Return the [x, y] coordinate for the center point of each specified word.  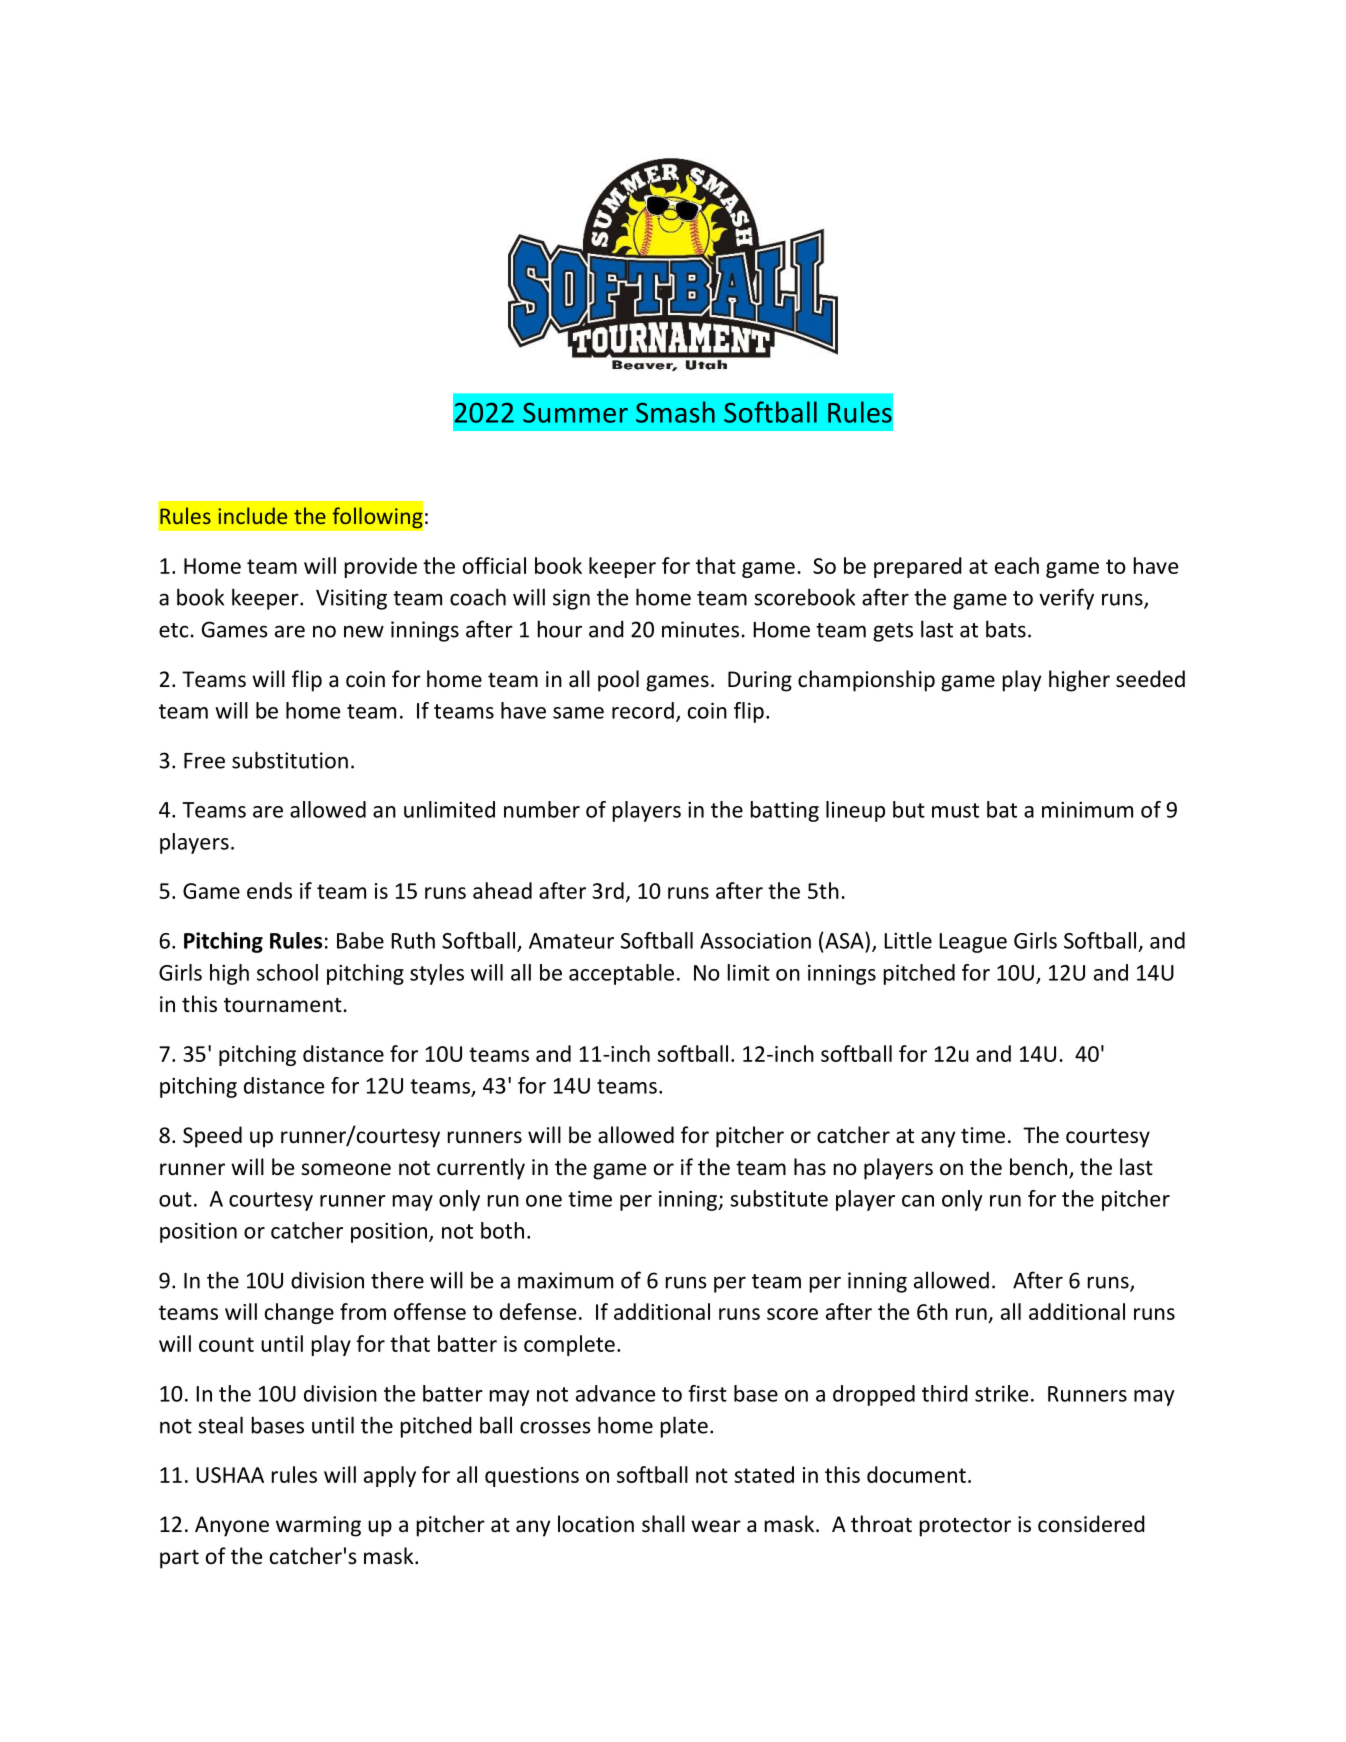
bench [1040, 1168]
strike [1001, 1393]
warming [318, 1526]
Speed [212, 1137]
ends [269, 890]
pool [618, 681]
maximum [565, 1280]
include [252, 515]
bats [1006, 629]
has [810, 1166]
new [364, 631]
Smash [675, 412]
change [299, 1313]
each [1017, 565]
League [973, 943]
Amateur [571, 941]
